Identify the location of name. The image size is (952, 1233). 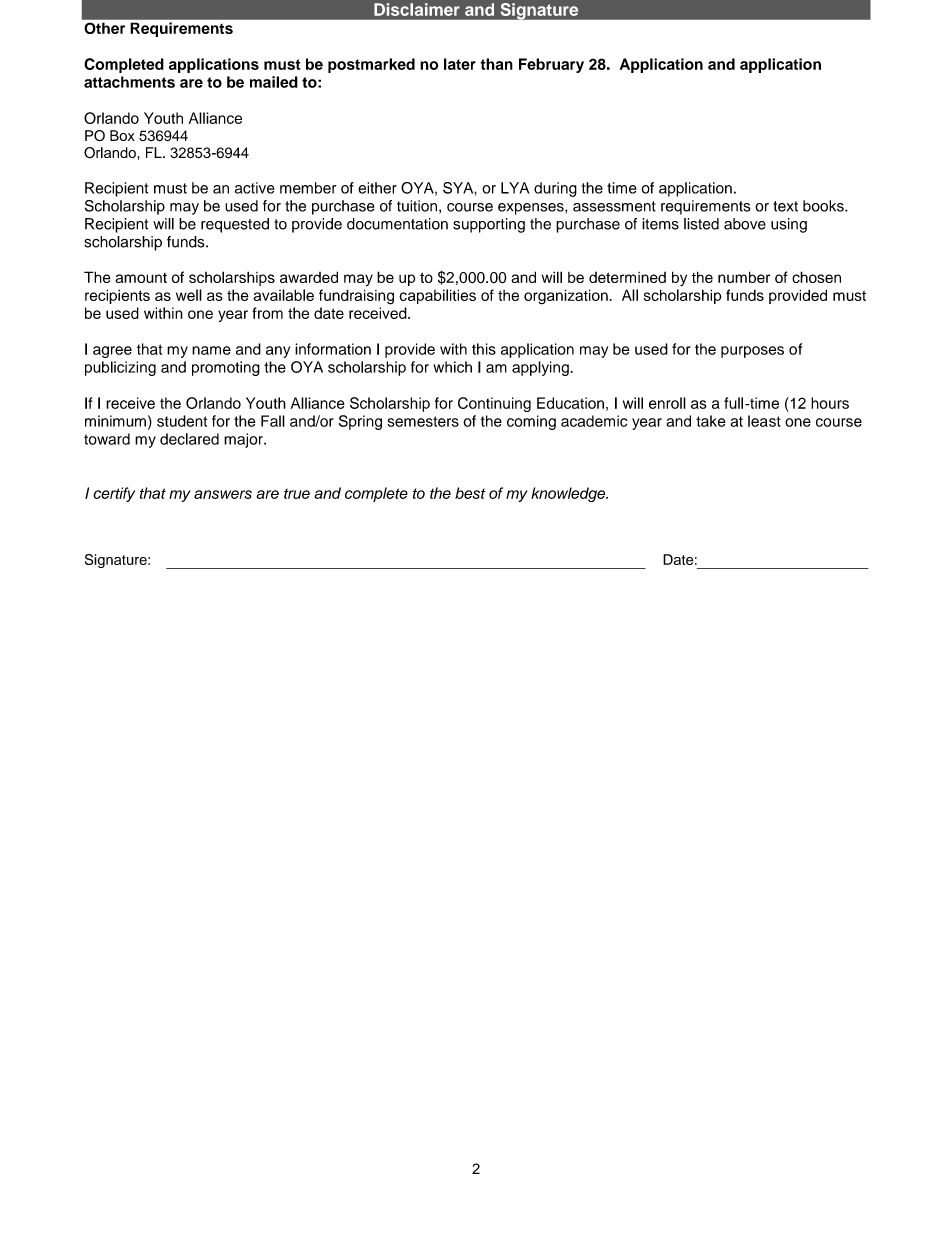
(211, 350).
